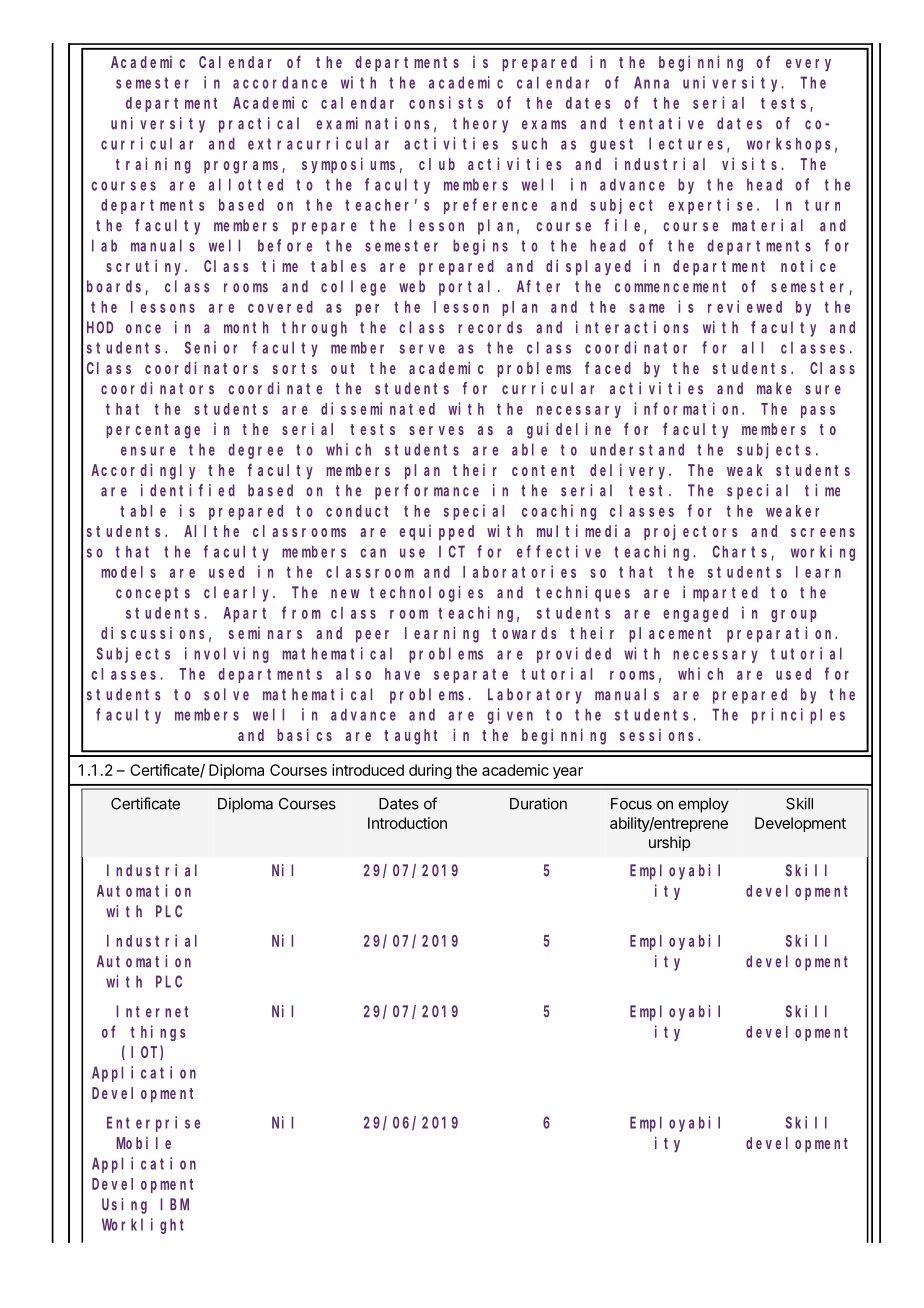  I want to click on club, so click(437, 164).
